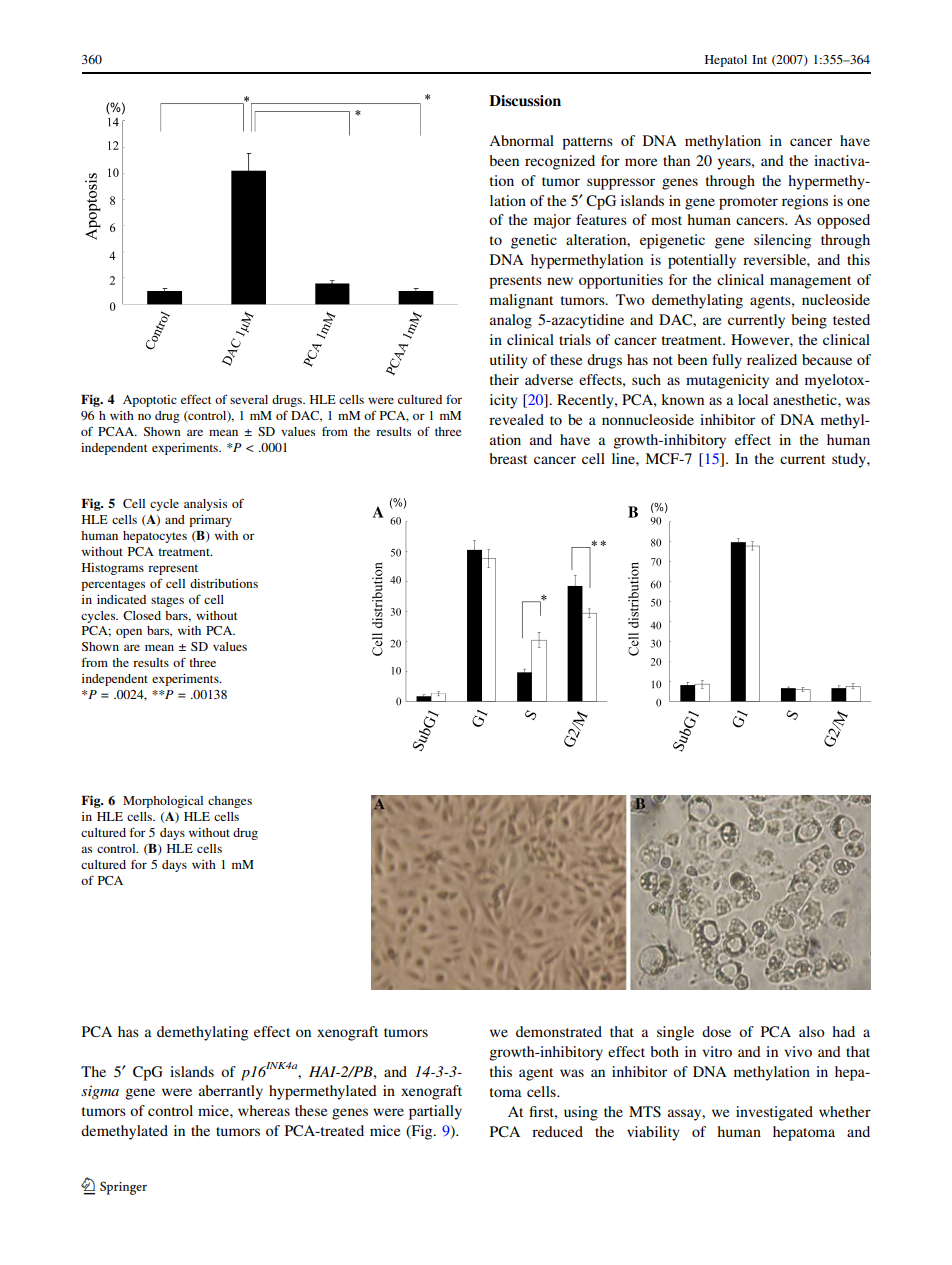 The height and width of the screenshot is (1265, 952). Describe the element at coordinates (759, 59) in the screenshot. I see `Int` at that location.
